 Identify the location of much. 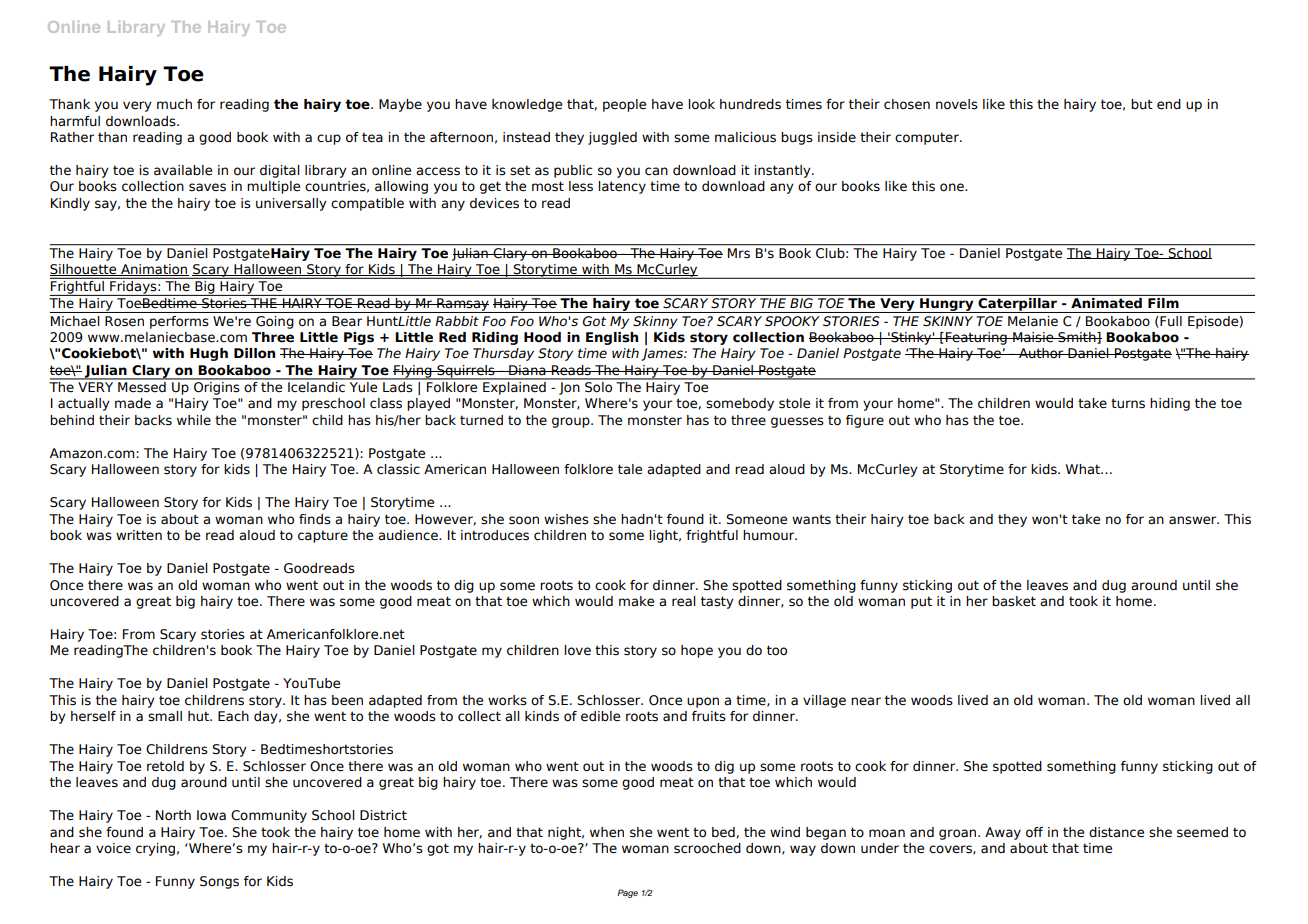
(174, 104).
